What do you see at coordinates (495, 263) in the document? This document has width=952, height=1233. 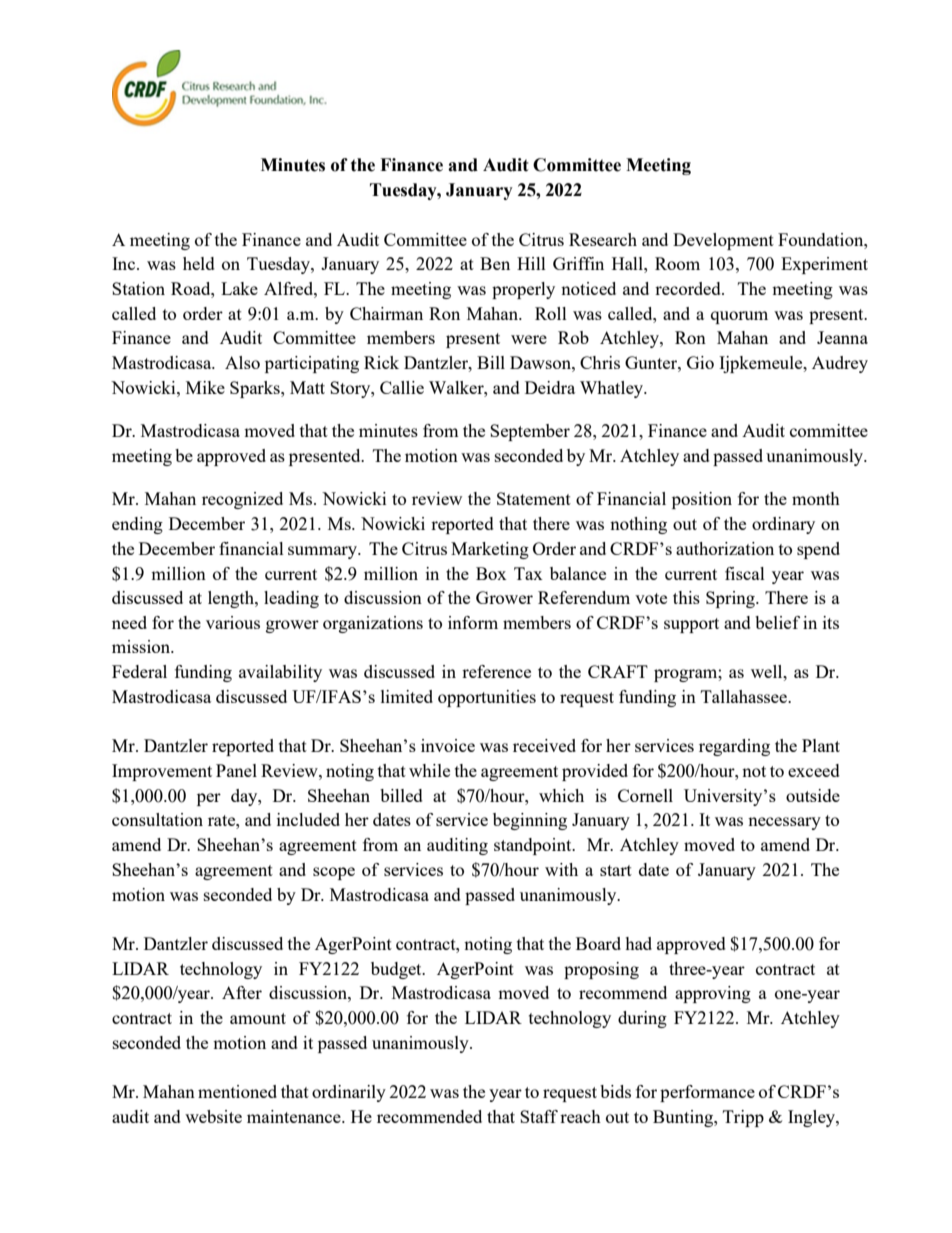 I see `Ben` at bounding box center [495, 263].
